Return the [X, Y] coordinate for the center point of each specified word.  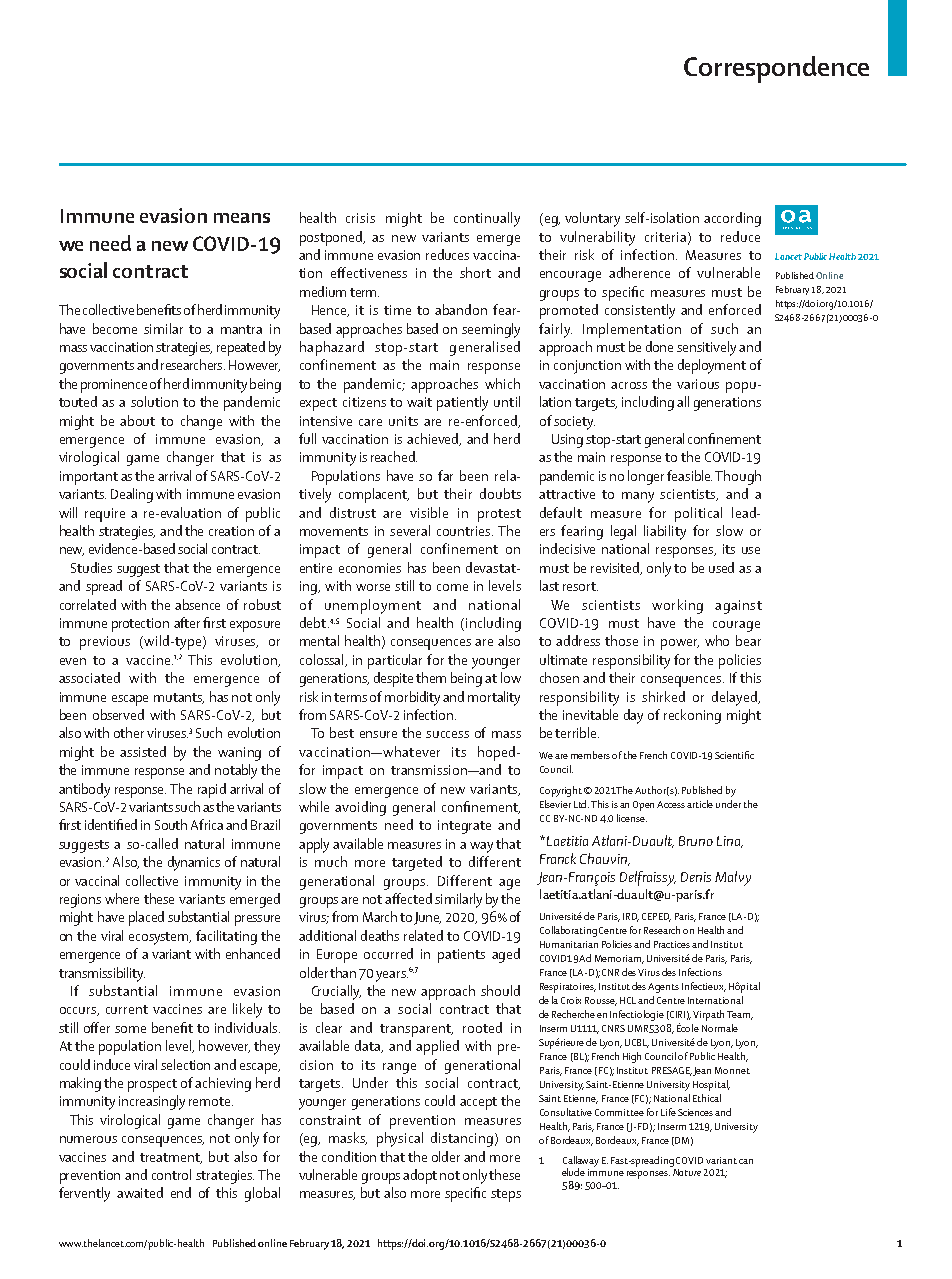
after [187, 622]
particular [395, 661]
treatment [171, 1158]
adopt [420, 1176]
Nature [687, 1172]
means [242, 218]
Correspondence [776, 69]
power [680, 644]
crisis [360, 218]
